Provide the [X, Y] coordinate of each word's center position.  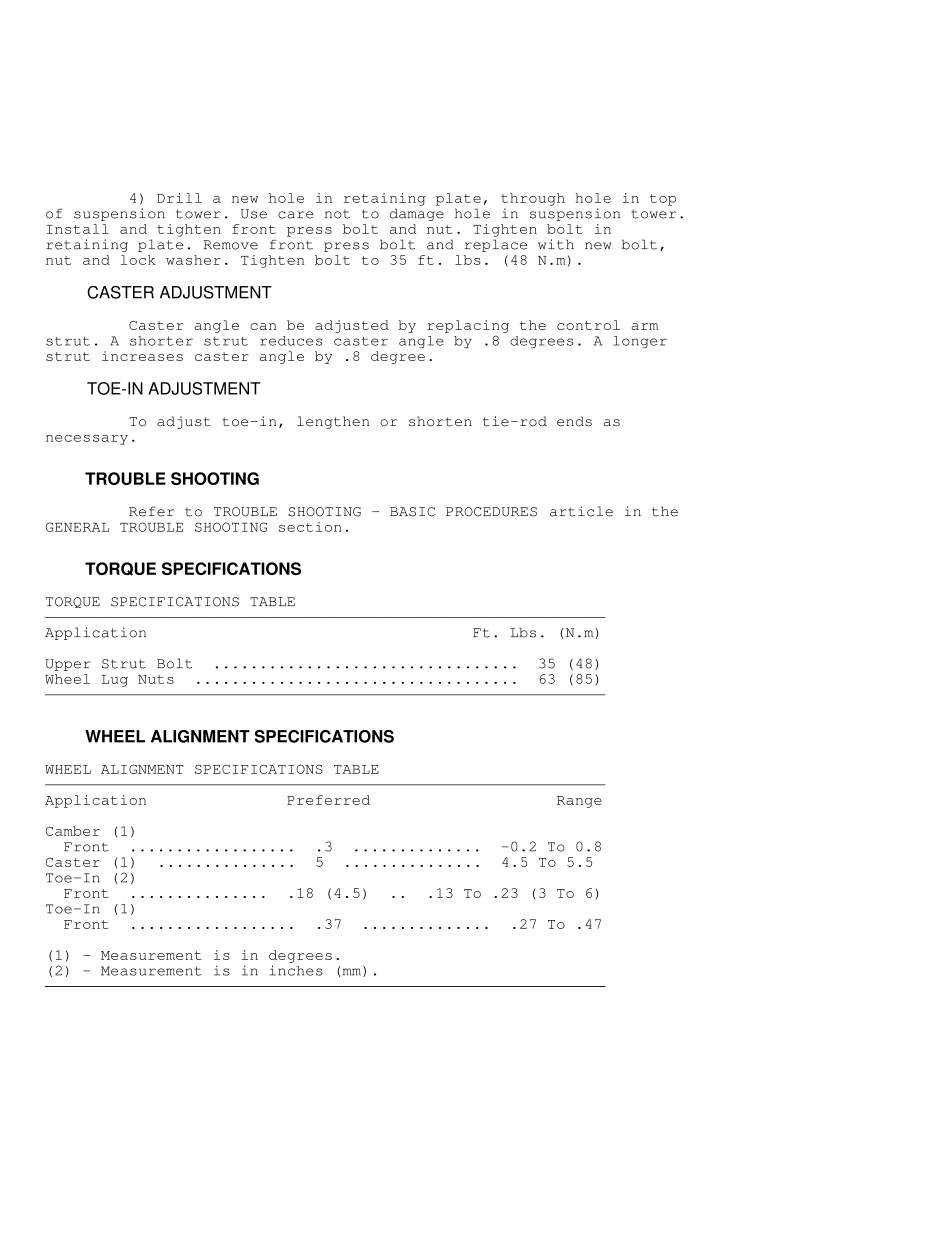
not [337, 214]
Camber [73, 831]
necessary [87, 440]
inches [296, 970]
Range [579, 802]
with [556, 244]
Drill [179, 198]
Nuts [156, 679]
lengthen [333, 422]
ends [574, 421]
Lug [115, 681]
